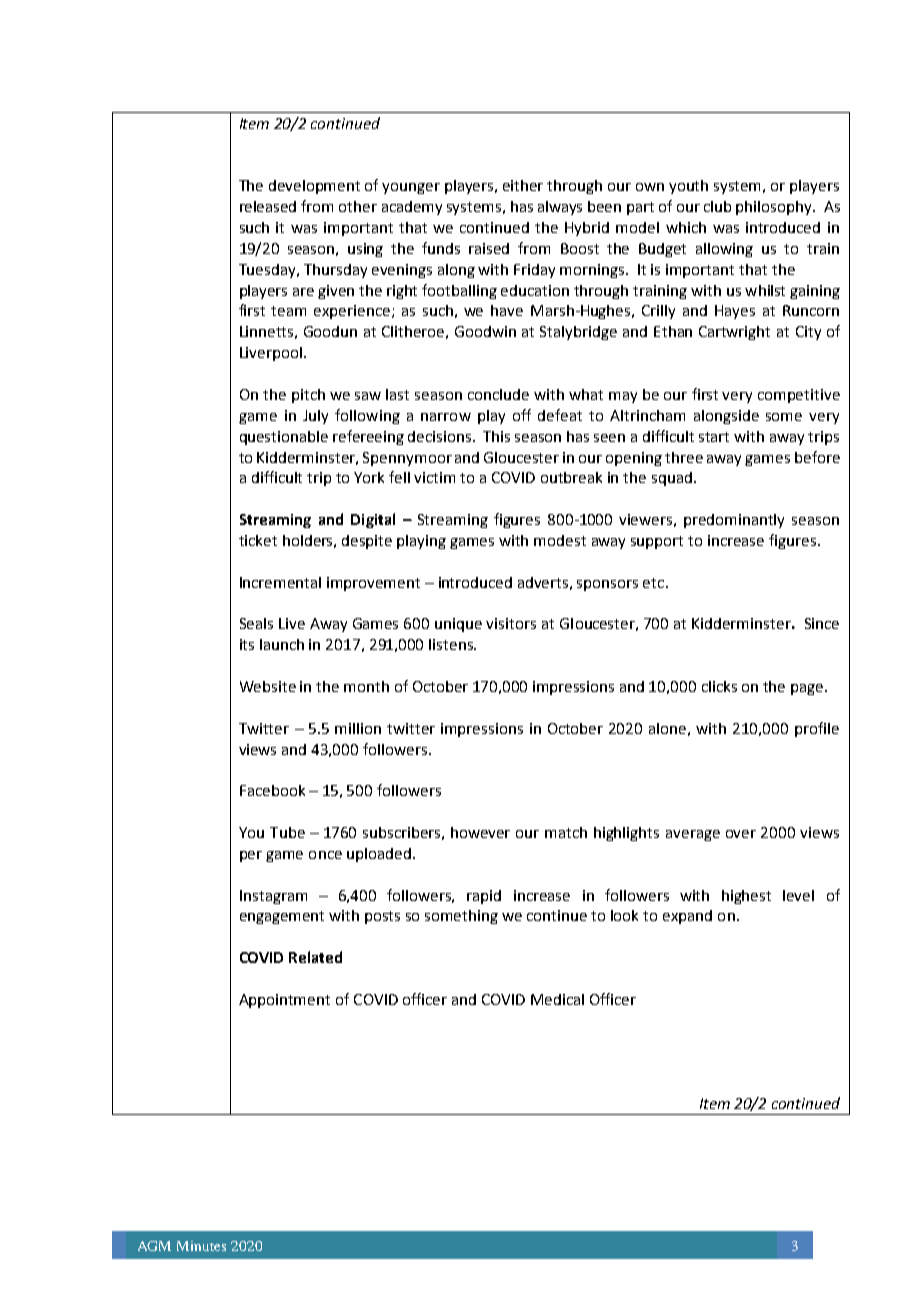 The width and height of the screenshot is (924, 1308). I want to click on club, so click(717, 206).
